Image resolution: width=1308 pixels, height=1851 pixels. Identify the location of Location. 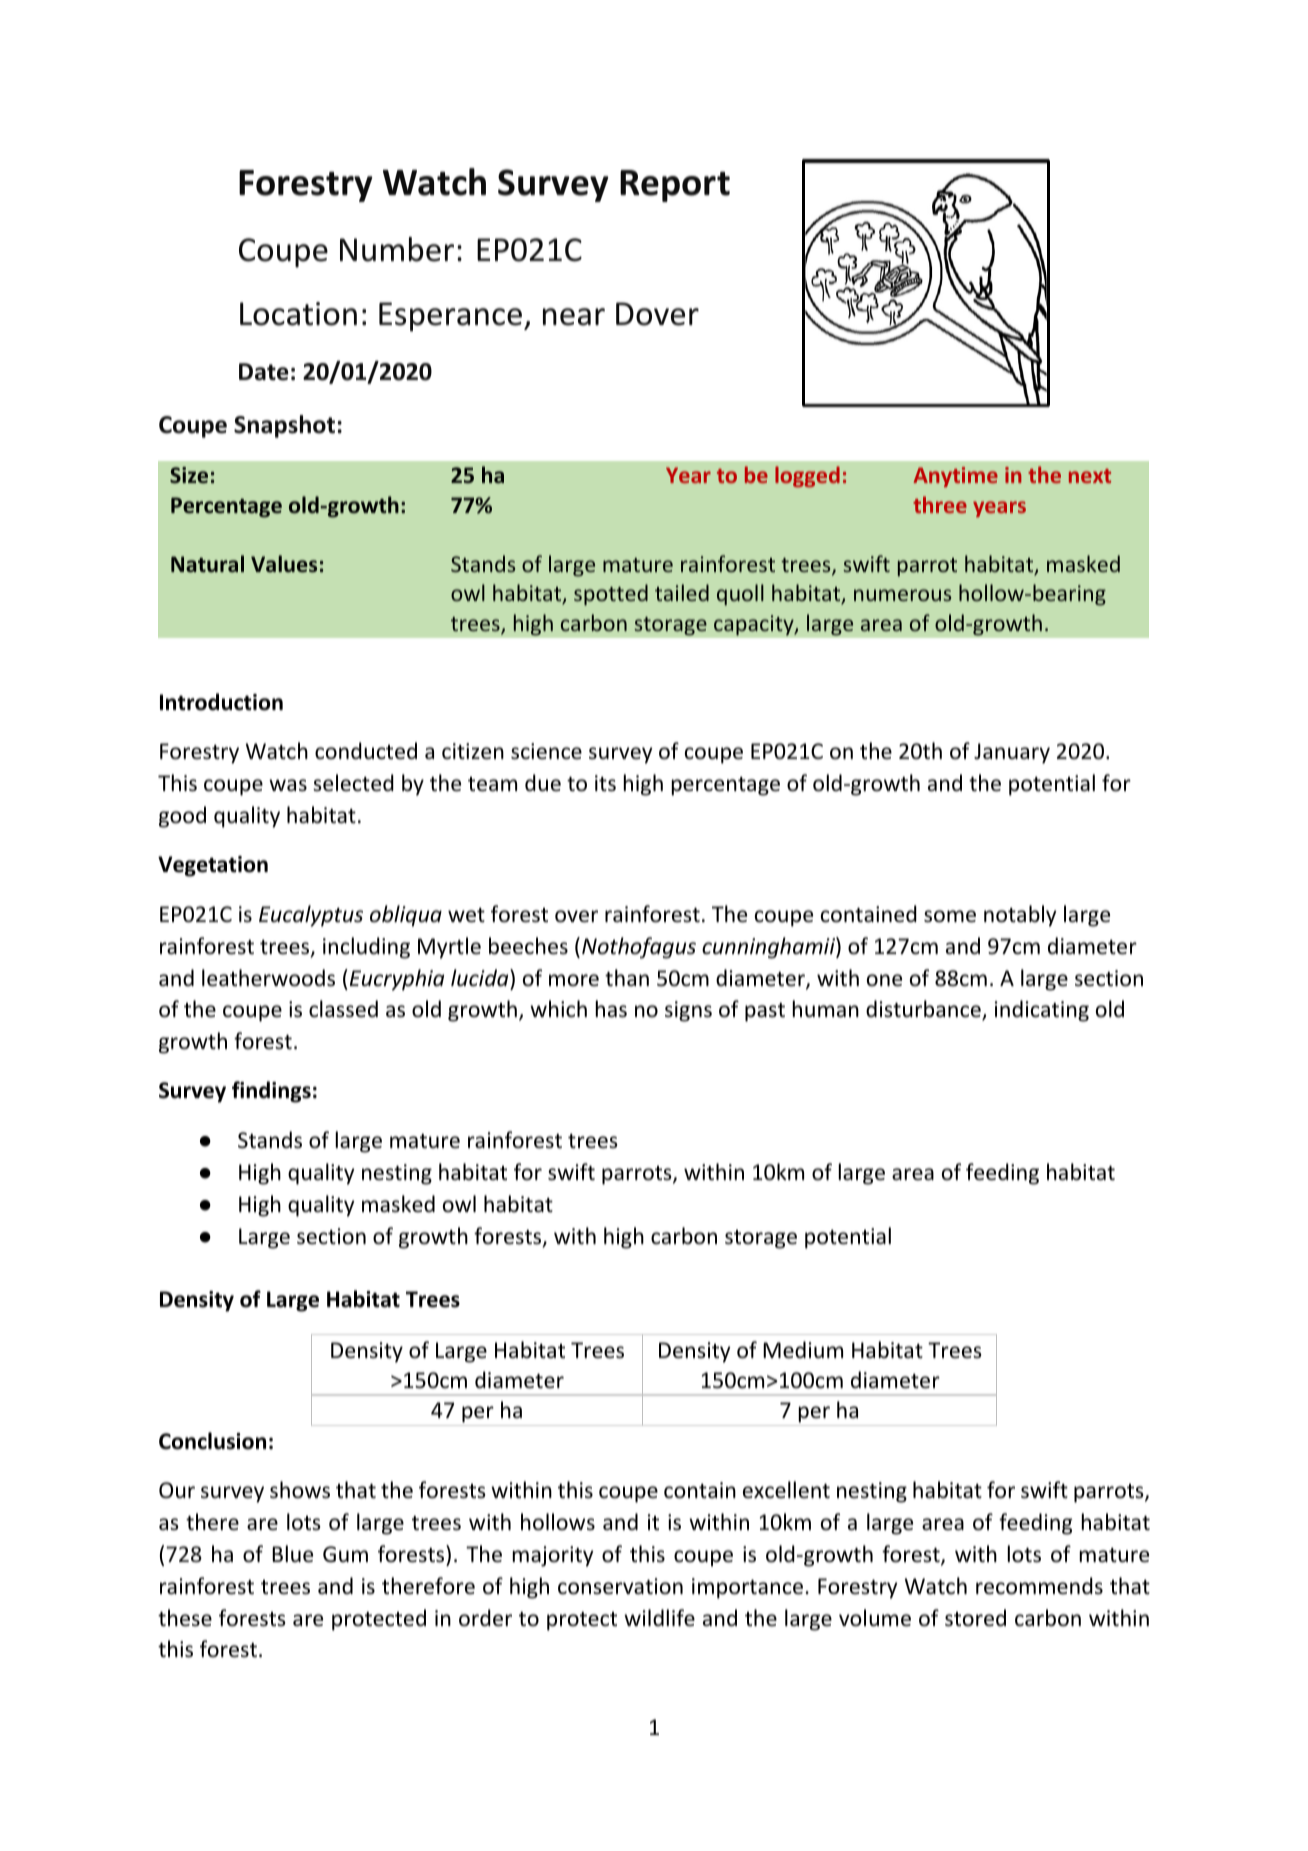
(298, 314).
